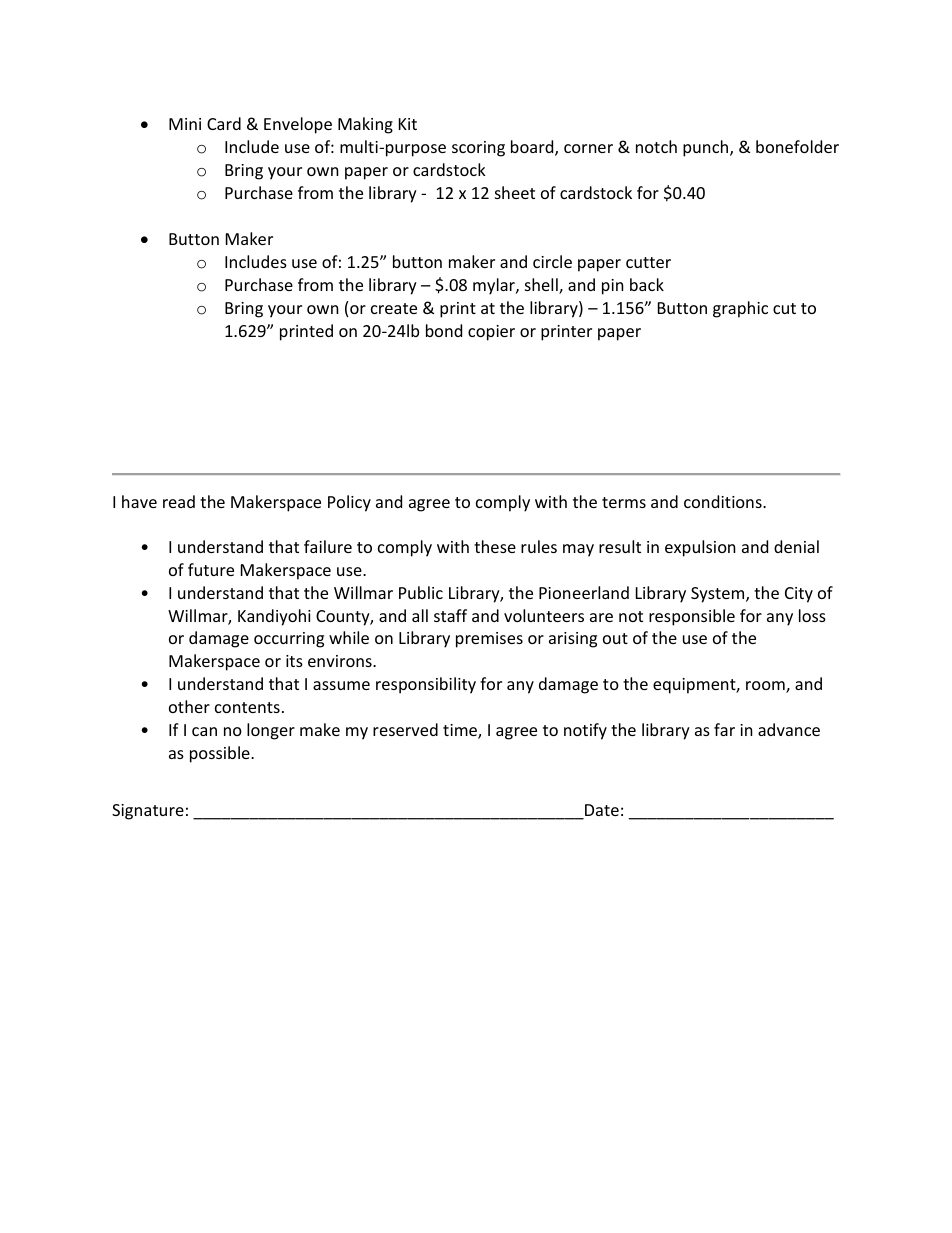 The width and height of the document is (952, 1233). I want to click on punch, so click(707, 148).
